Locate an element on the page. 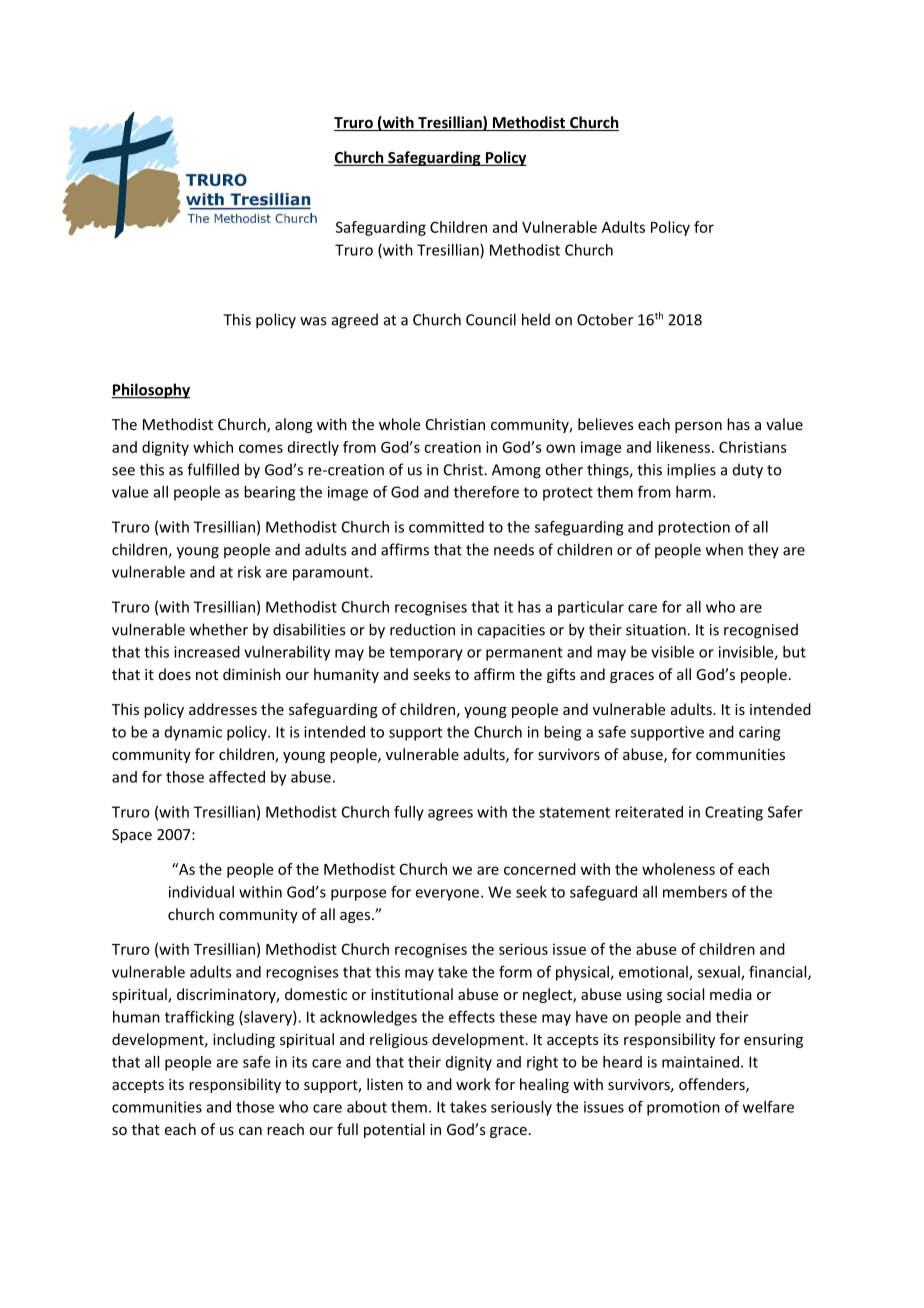 The image size is (924, 1308). Philosophy is located at coordinates (150, 391).
